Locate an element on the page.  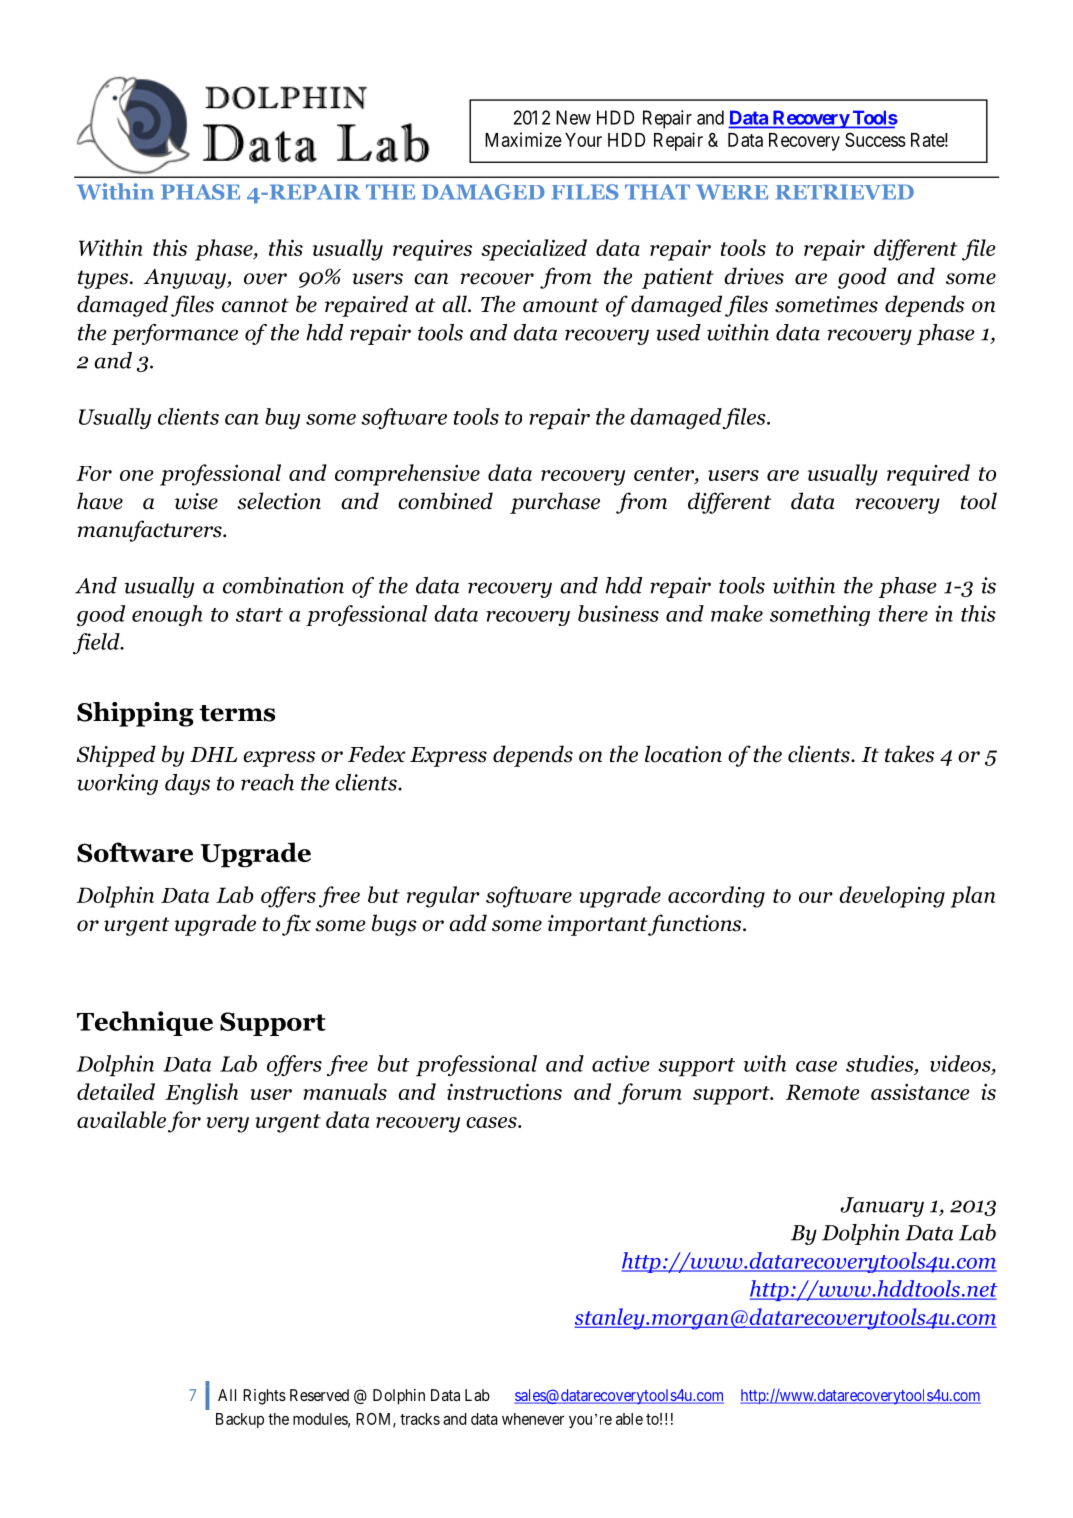
Maximize is located at coordinates (523, 139).
